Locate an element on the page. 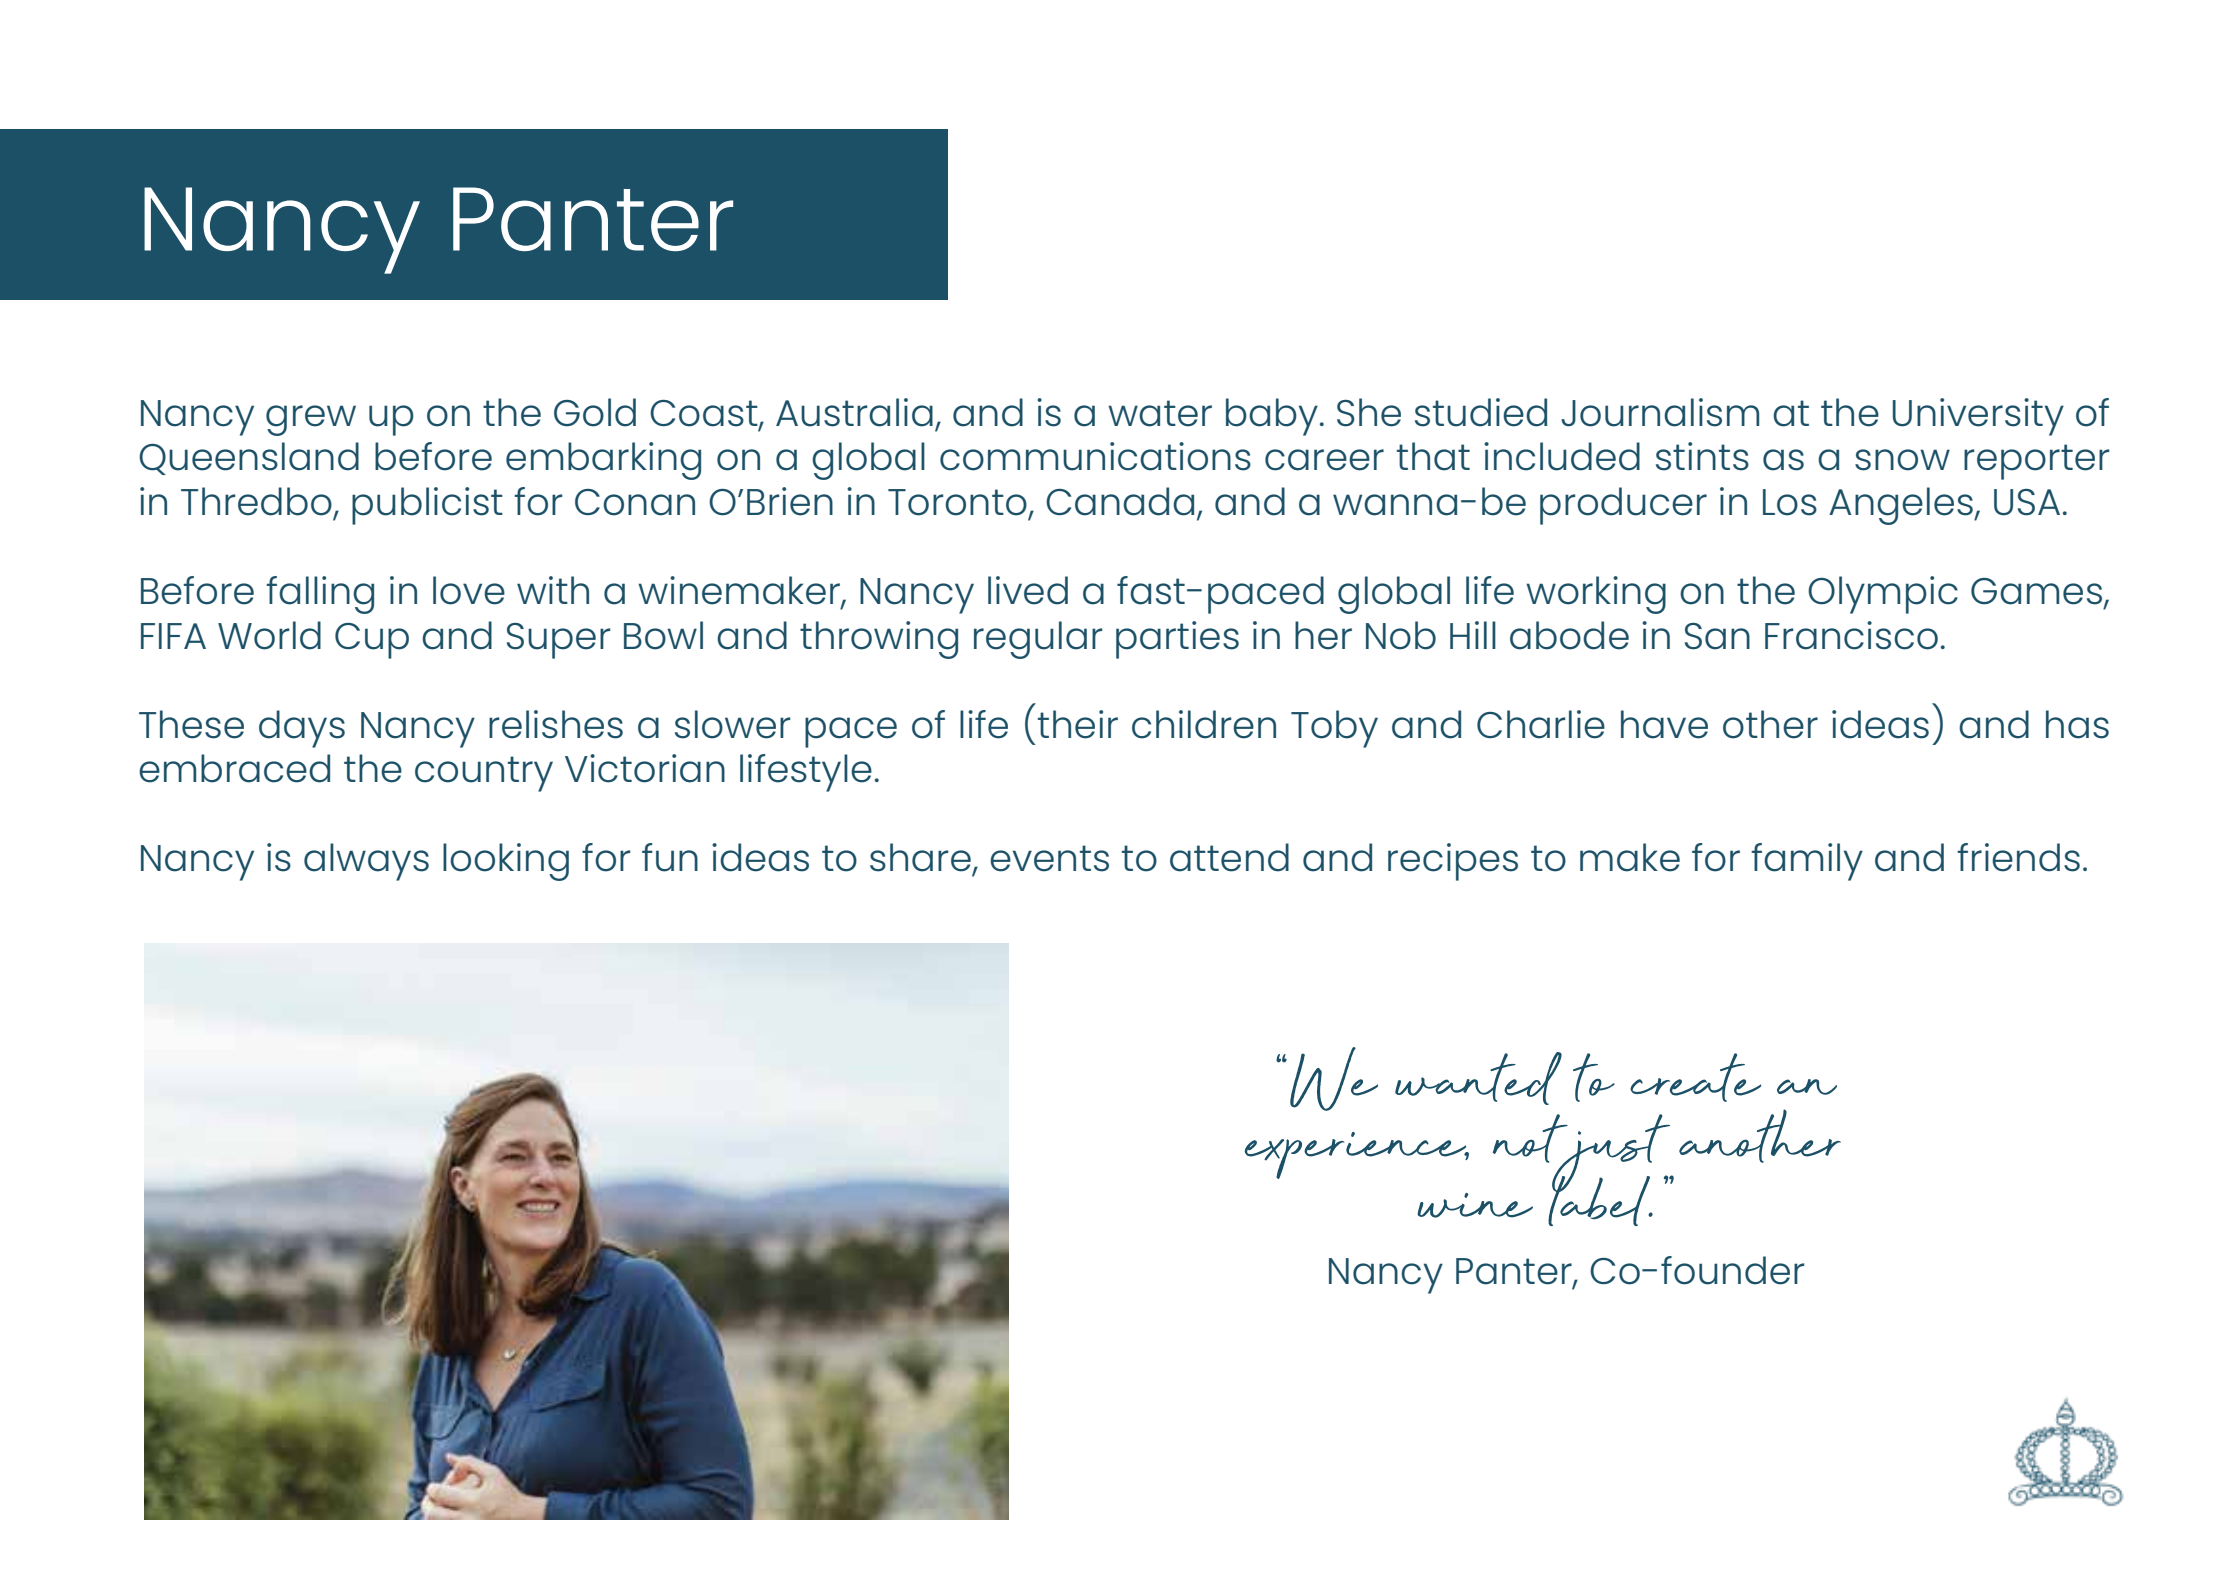 The image size is (2231, 1577). have is located at coordinates (1664, 724).
